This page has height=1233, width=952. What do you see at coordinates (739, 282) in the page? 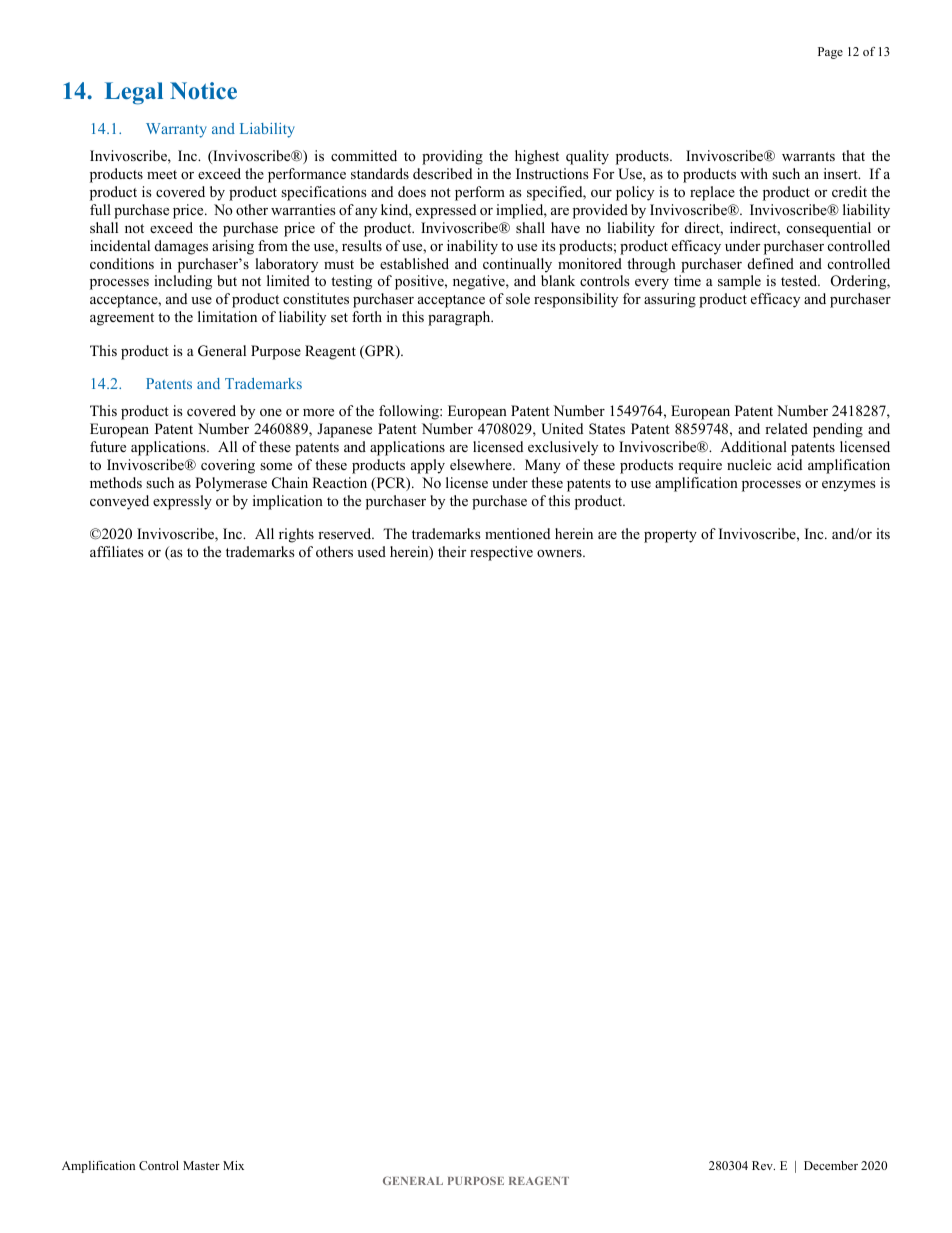
I see `sample` at bounding box center [739, 282].
